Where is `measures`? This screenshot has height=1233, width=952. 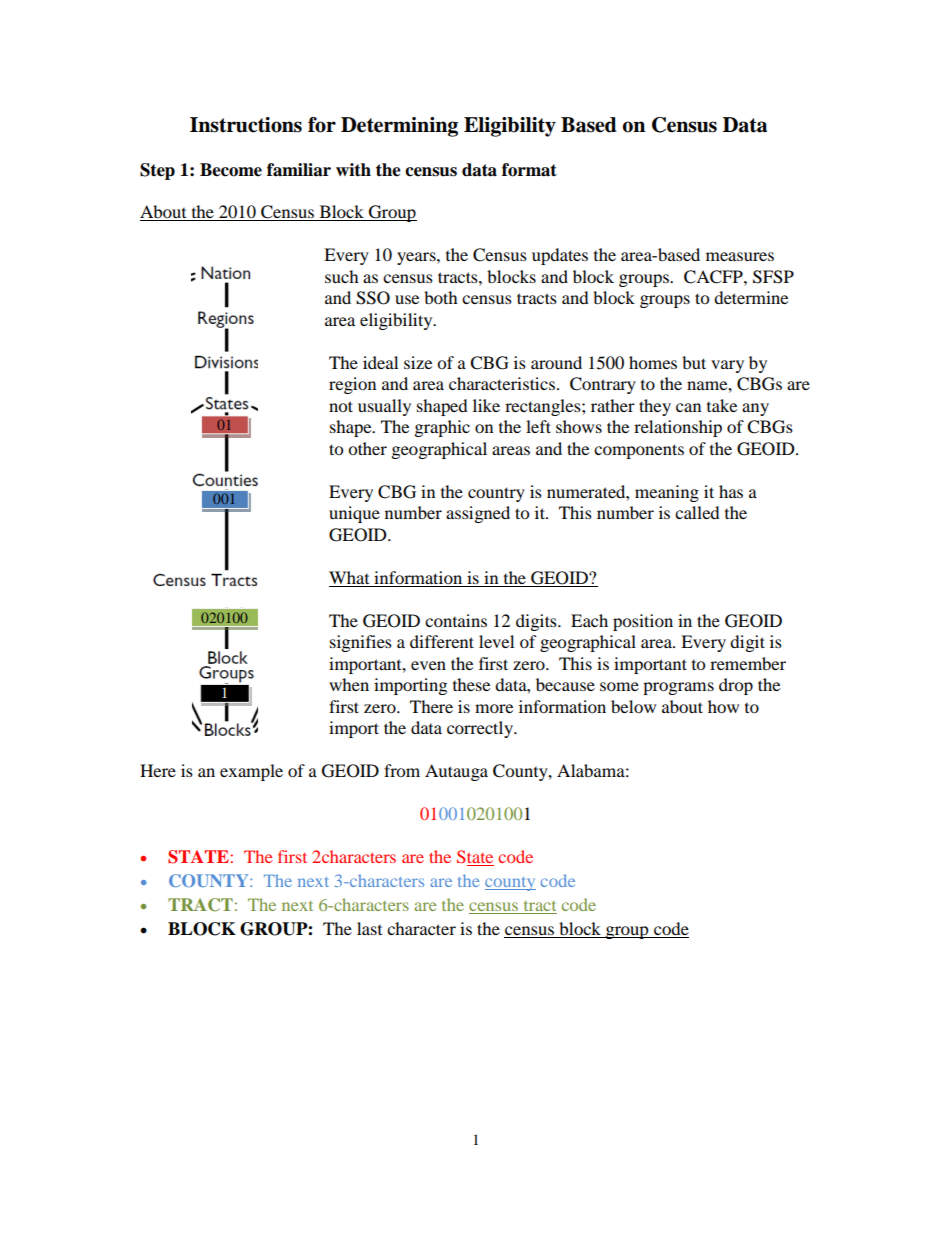
measures is located at coordinates (740, 256).
